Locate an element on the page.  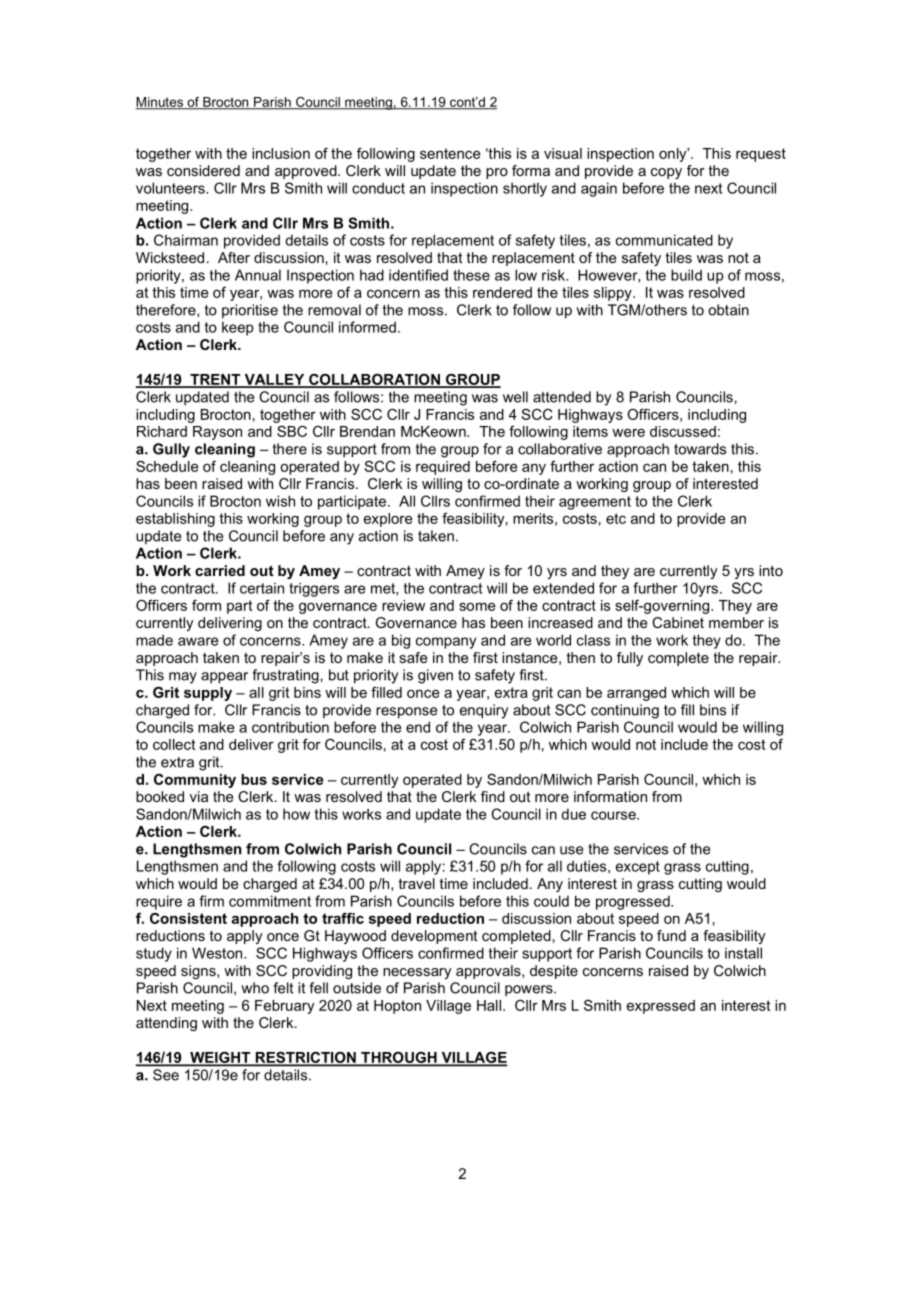
collect is located at coordinates (174, 744).
